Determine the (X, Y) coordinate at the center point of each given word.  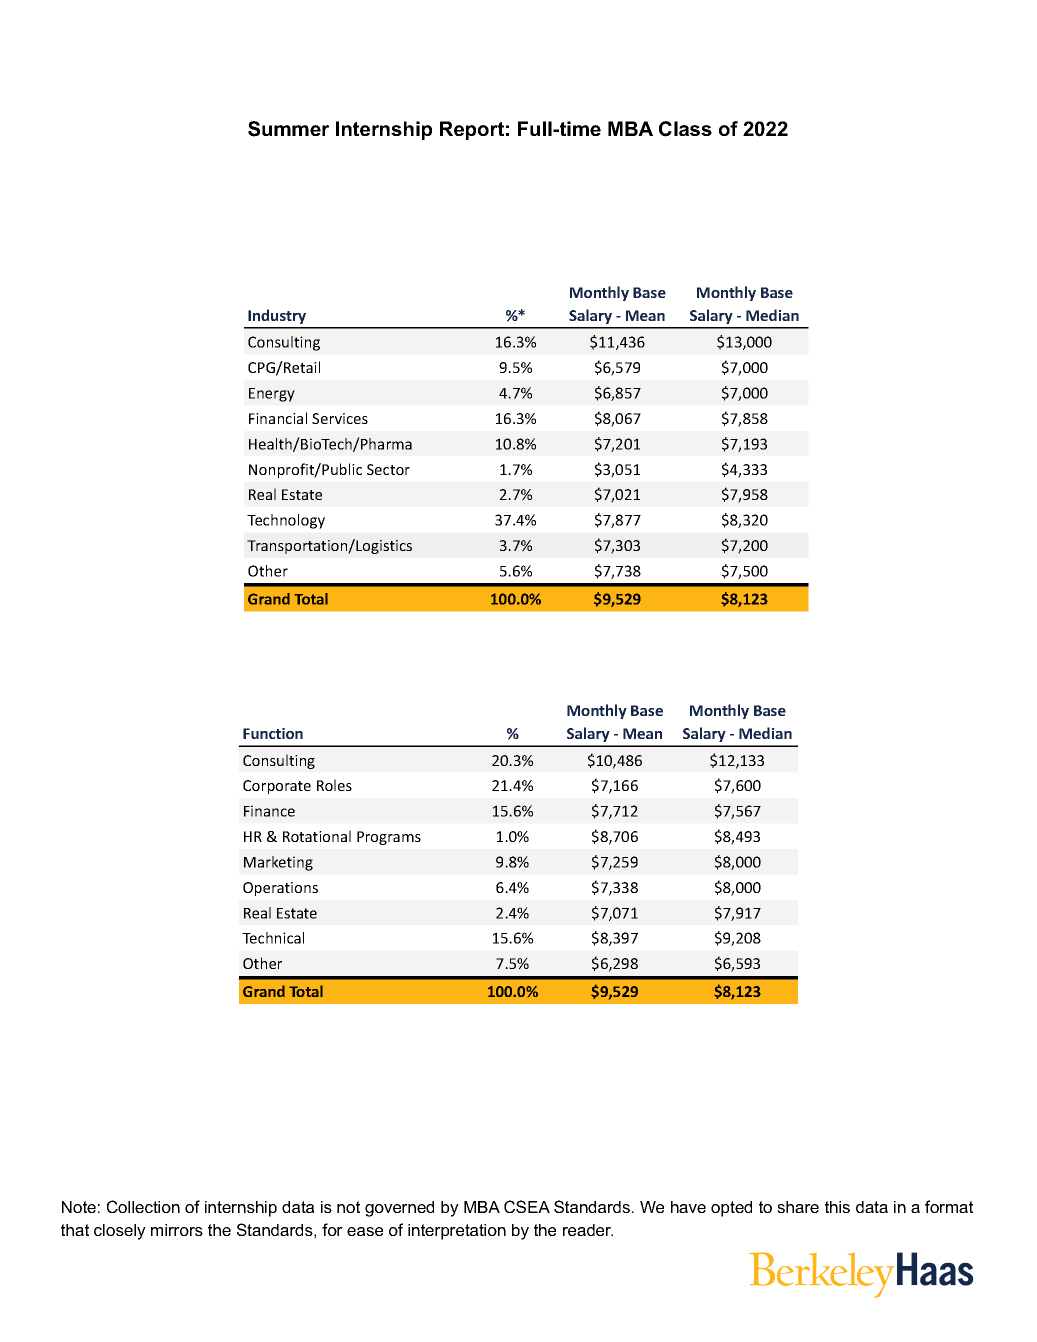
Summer (288, 129)
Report (472, 130)
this (837, 1207)
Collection (143, 1206)
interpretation (457, 1232)
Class (685, 129)
